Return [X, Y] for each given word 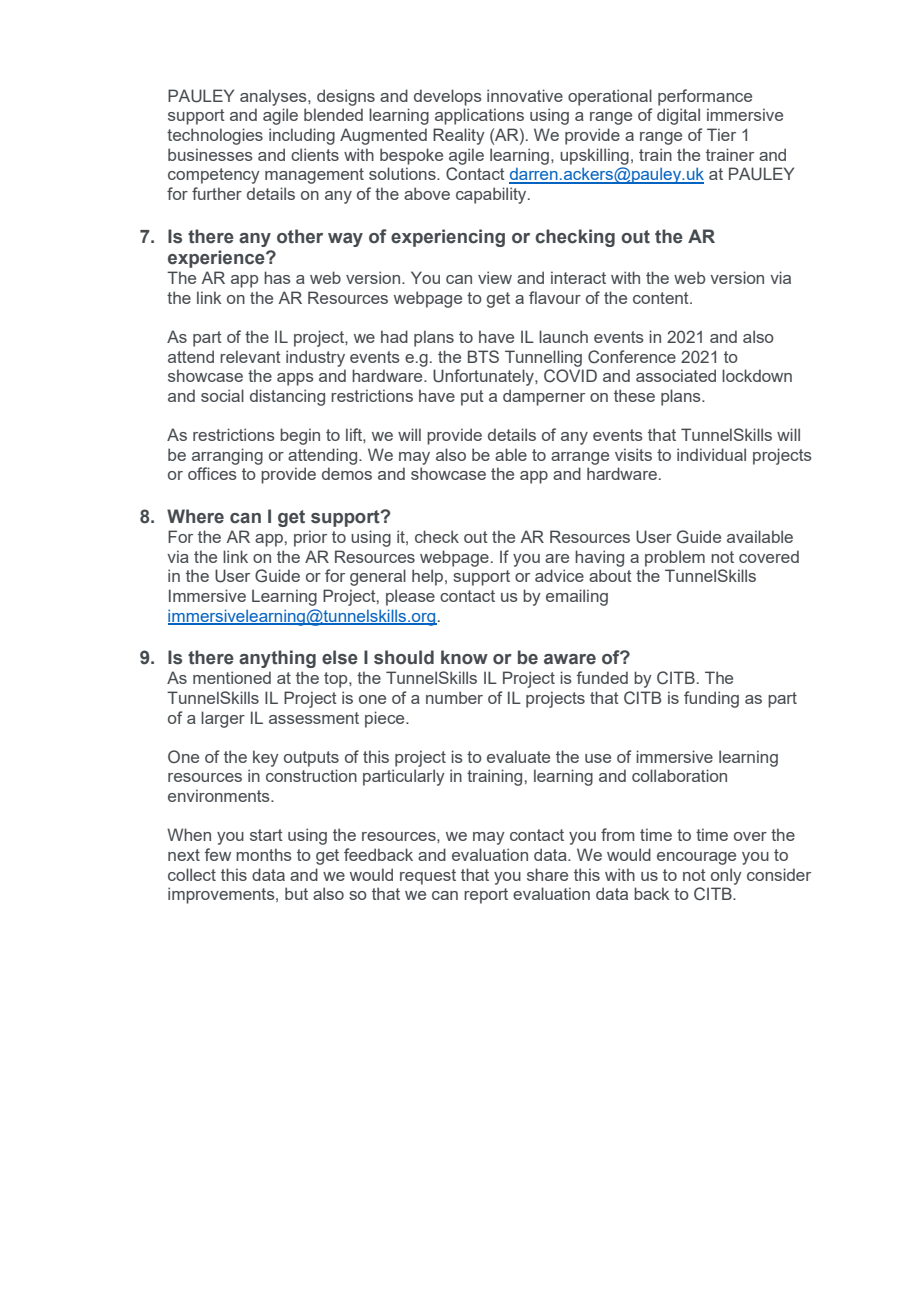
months [264, 854]
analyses [274, 97]
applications [479, 116]
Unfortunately [484, 377]
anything [277, 659]
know [464, 657]
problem [675, 558]
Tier [721, 134]
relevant [250, 356]
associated [676, 375]
